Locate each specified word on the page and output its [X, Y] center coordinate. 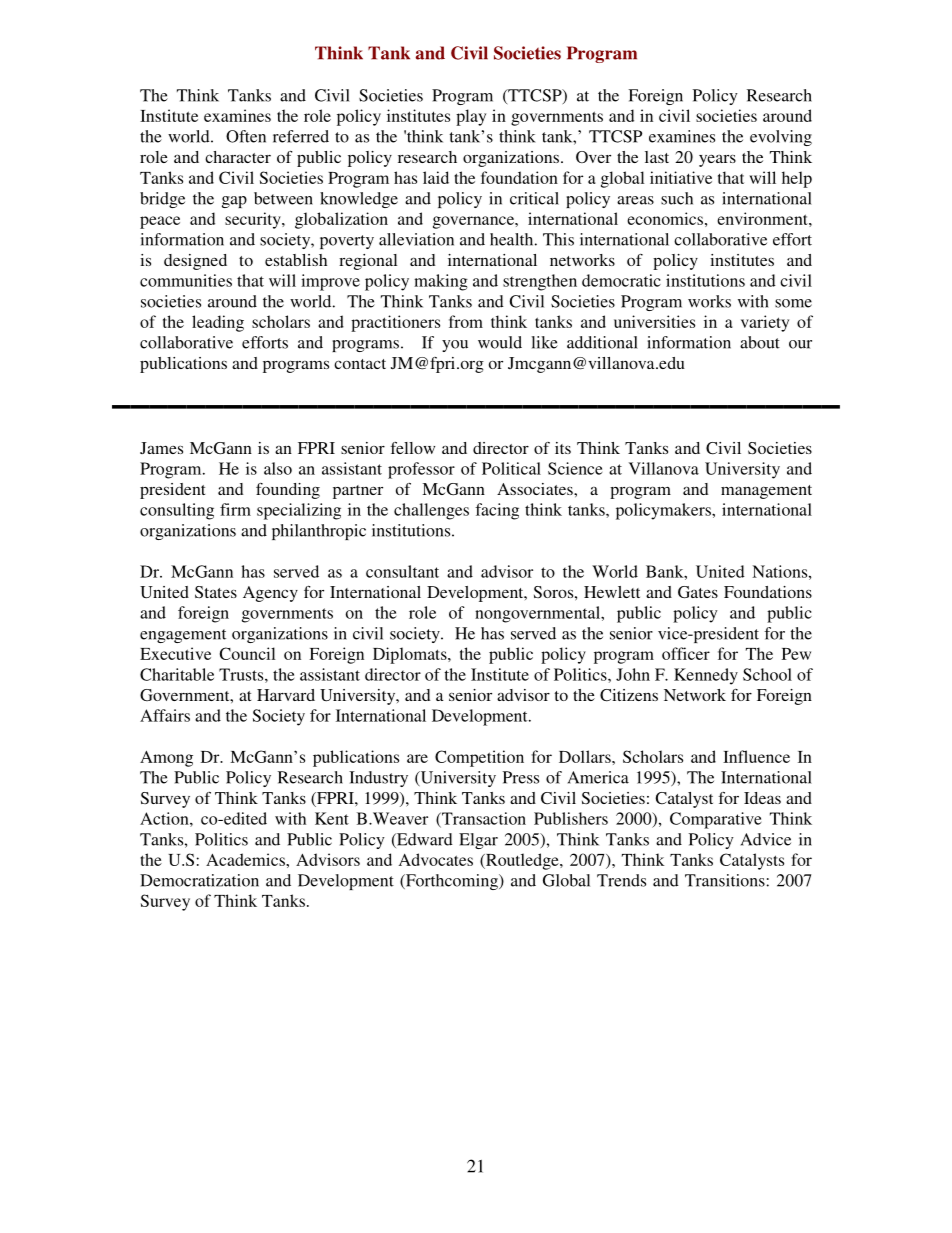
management [766, 492]
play [471, 117]
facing [497, 511]
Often [246, 136]
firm [235, 509]
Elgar [478, 841]
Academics [246, 859]
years [717, 160]
